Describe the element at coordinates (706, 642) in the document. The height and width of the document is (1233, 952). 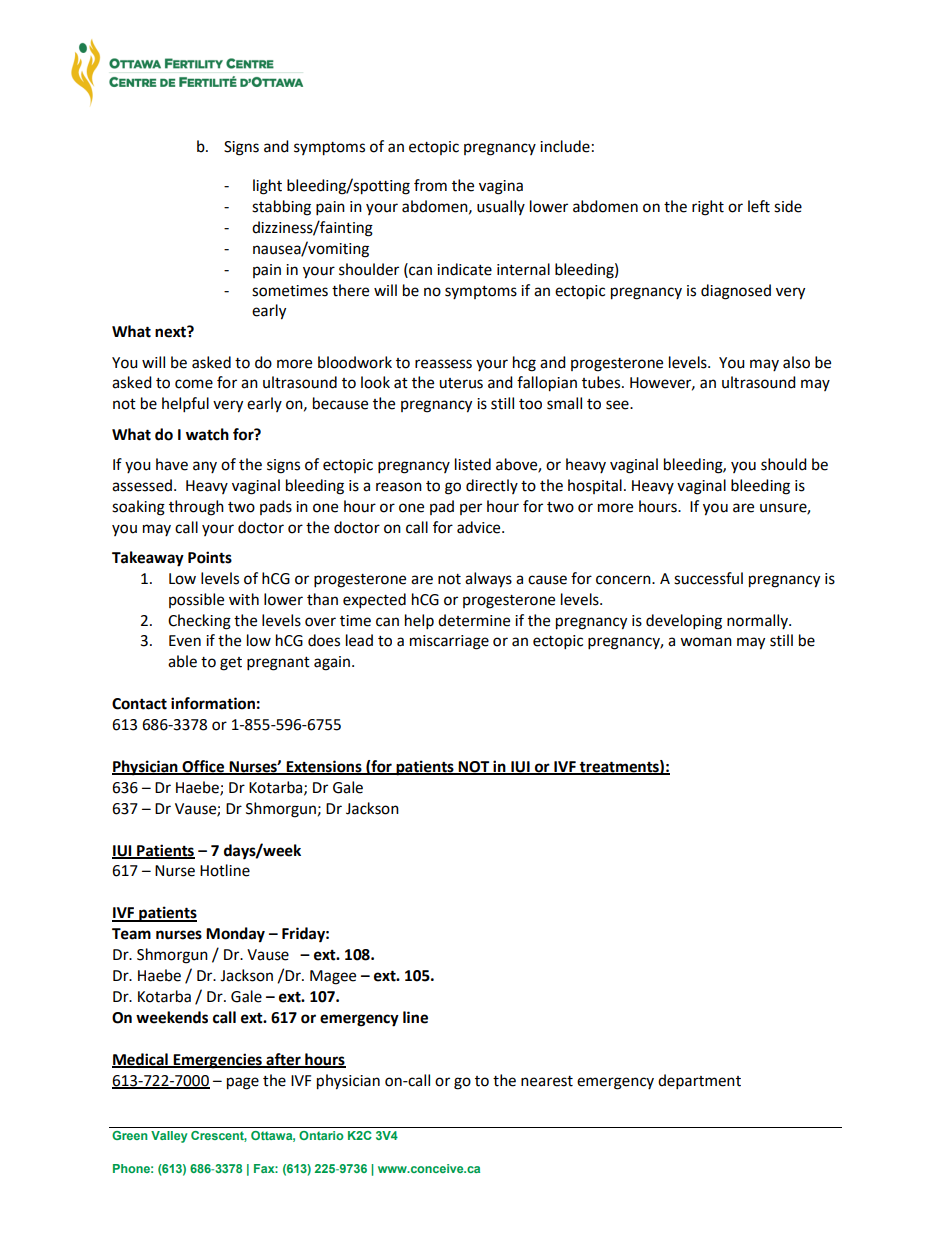
I see `woman` at that location.
